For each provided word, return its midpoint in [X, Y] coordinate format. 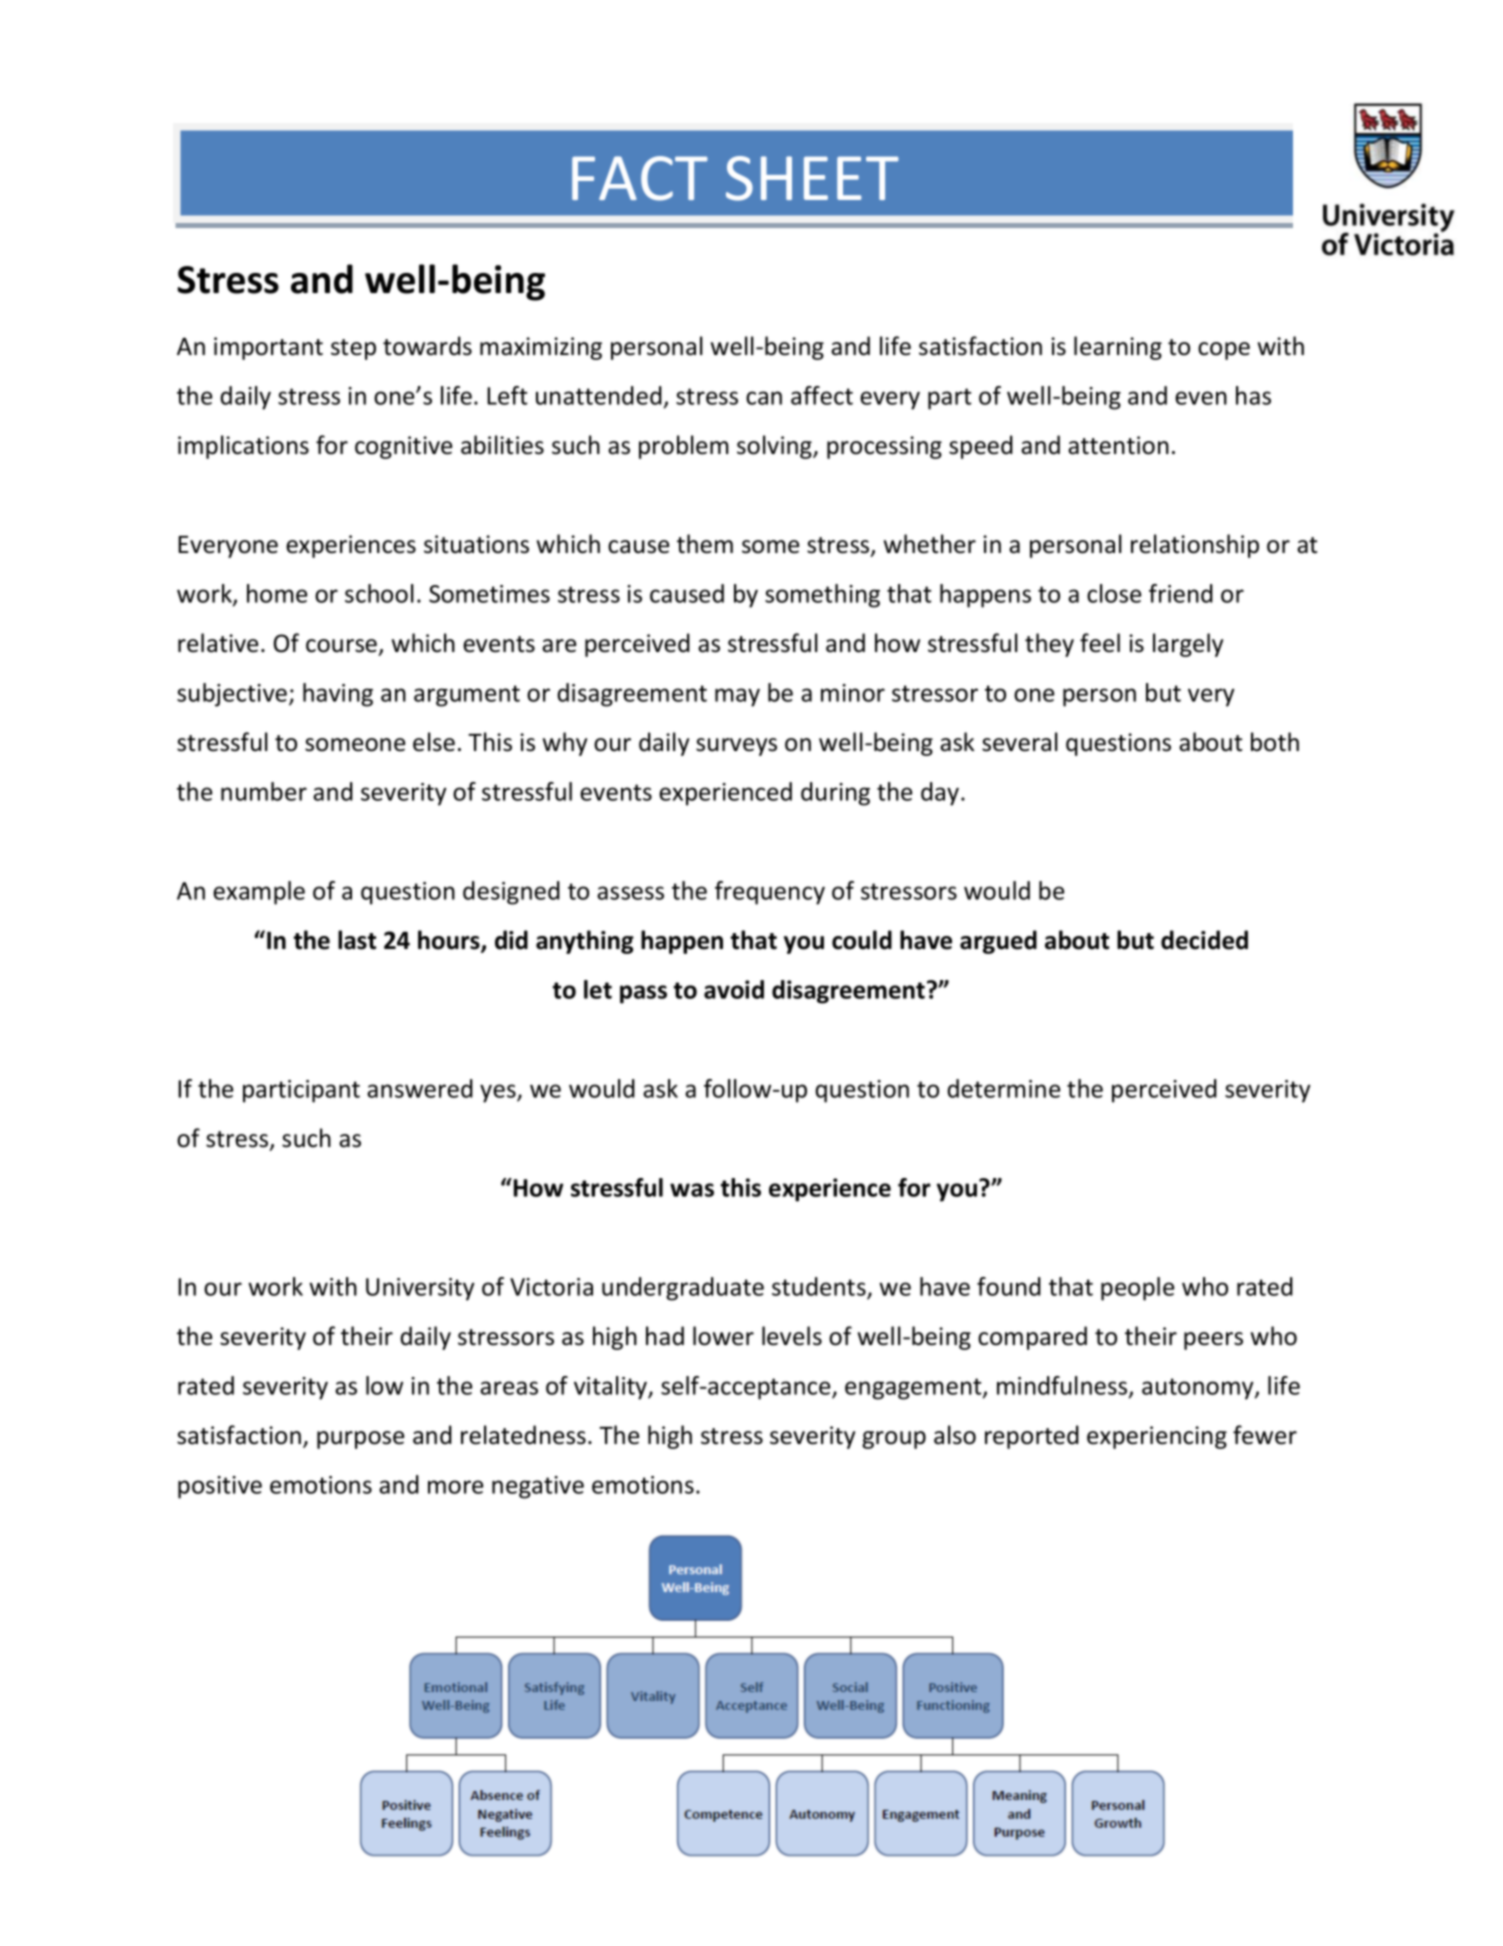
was [692, 1190]
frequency [770, 893]
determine [1003, 1088]
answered [420, 1088]
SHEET [812, 178]
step [353, 349]
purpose [360, 1440]
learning [1118, 348]
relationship [1195, 546]
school [379, 593]
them [705, 544]
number [264, 791]
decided [1204, 940]
